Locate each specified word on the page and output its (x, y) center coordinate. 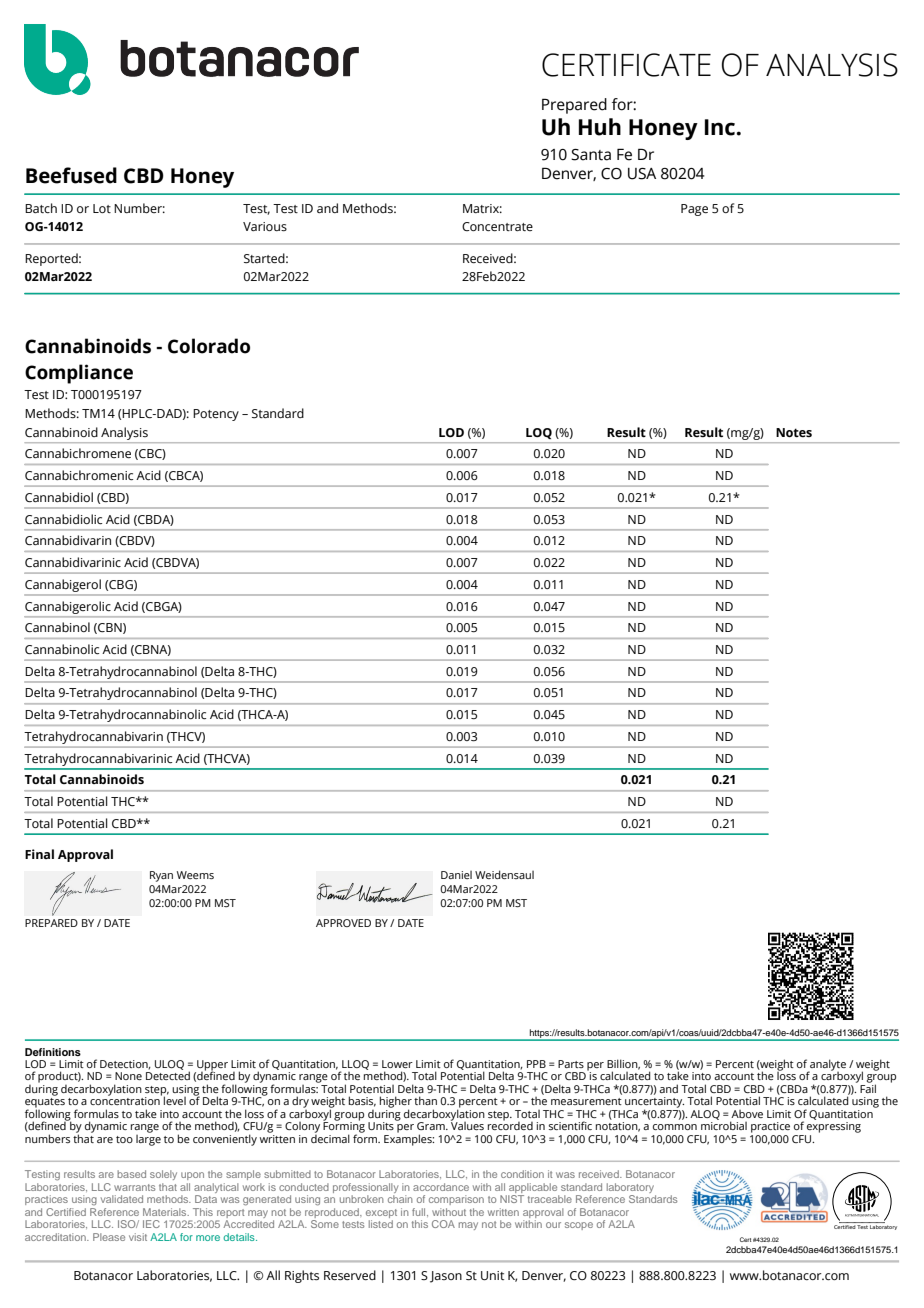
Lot (102, 208)
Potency (216, 415)
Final (39, 854)
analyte (827, 1066)
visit (138, 1237)
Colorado (209, 346)
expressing (834, 1127)
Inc (721, 127)
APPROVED (343, 923)
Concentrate (497, 226)
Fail (868, 1087)
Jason (446, 1277)
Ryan (161, 876)
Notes (794, 433)
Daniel (456, 875)
